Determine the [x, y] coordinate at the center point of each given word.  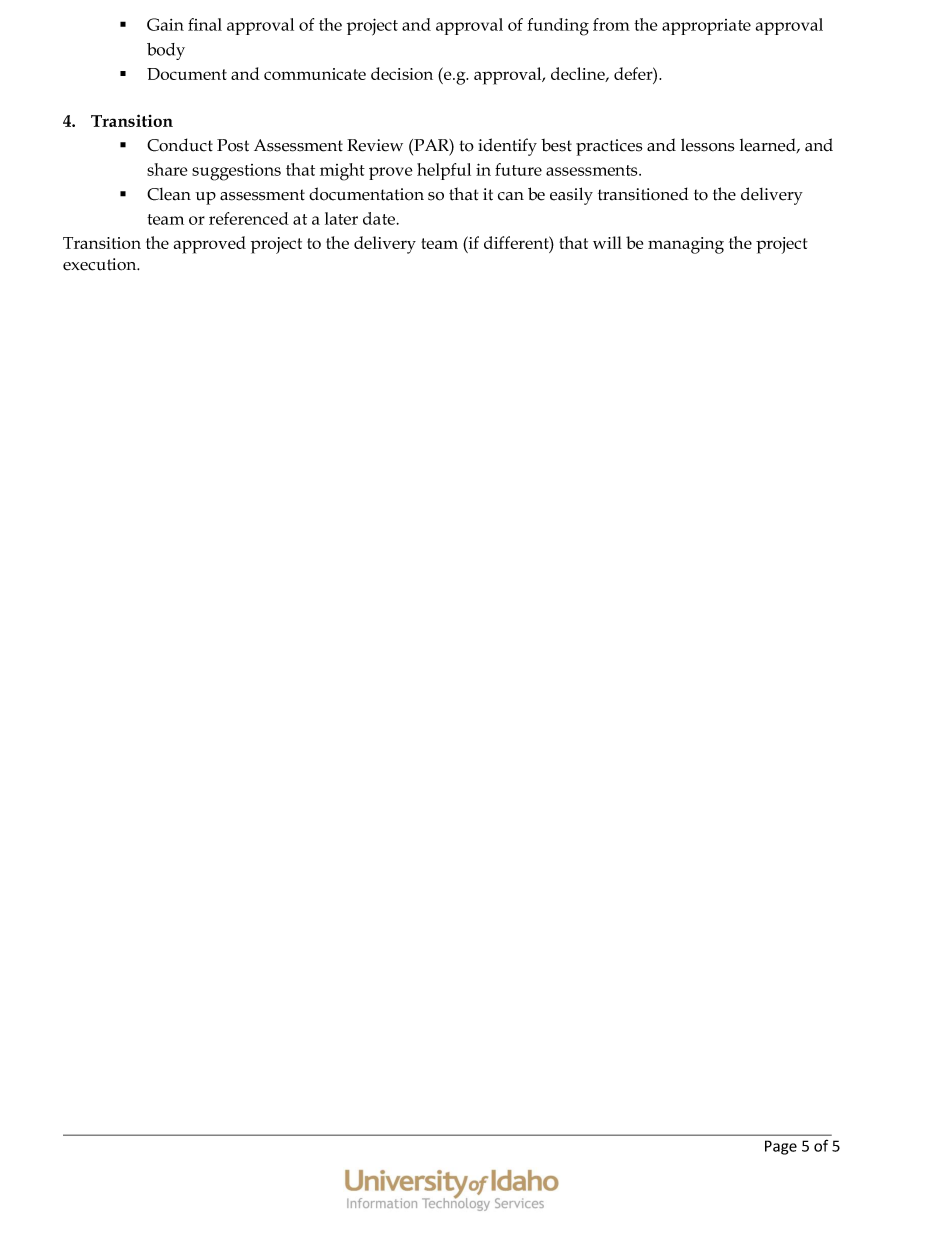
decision [402, 73]
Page [781, 1147]
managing [686, 245]
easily [571, 196]
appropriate [706, 27]
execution [101, 264]
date [379, 218]
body [166, 51]
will [607, 242]
